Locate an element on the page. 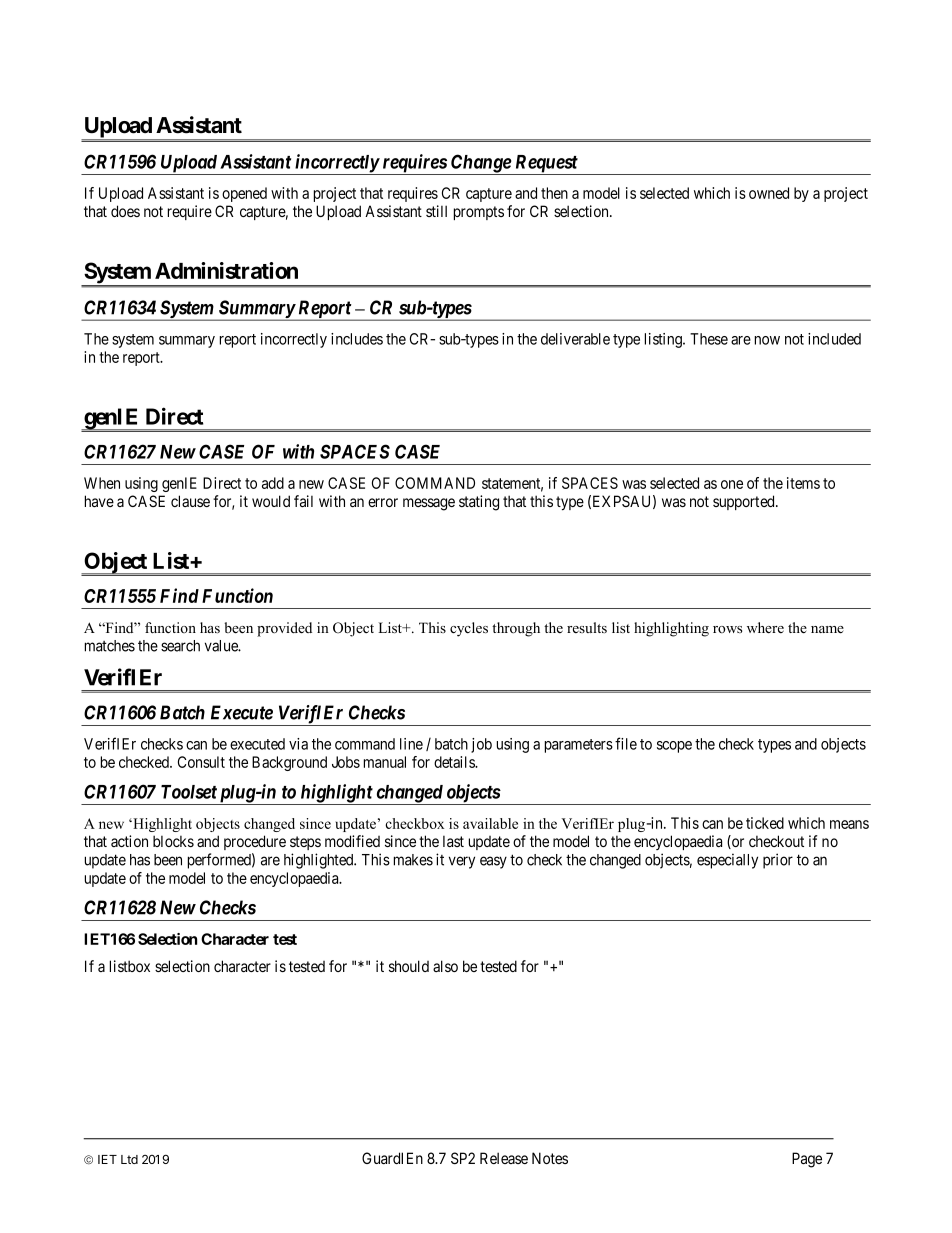  stating is located at coordinates (479, 503).
